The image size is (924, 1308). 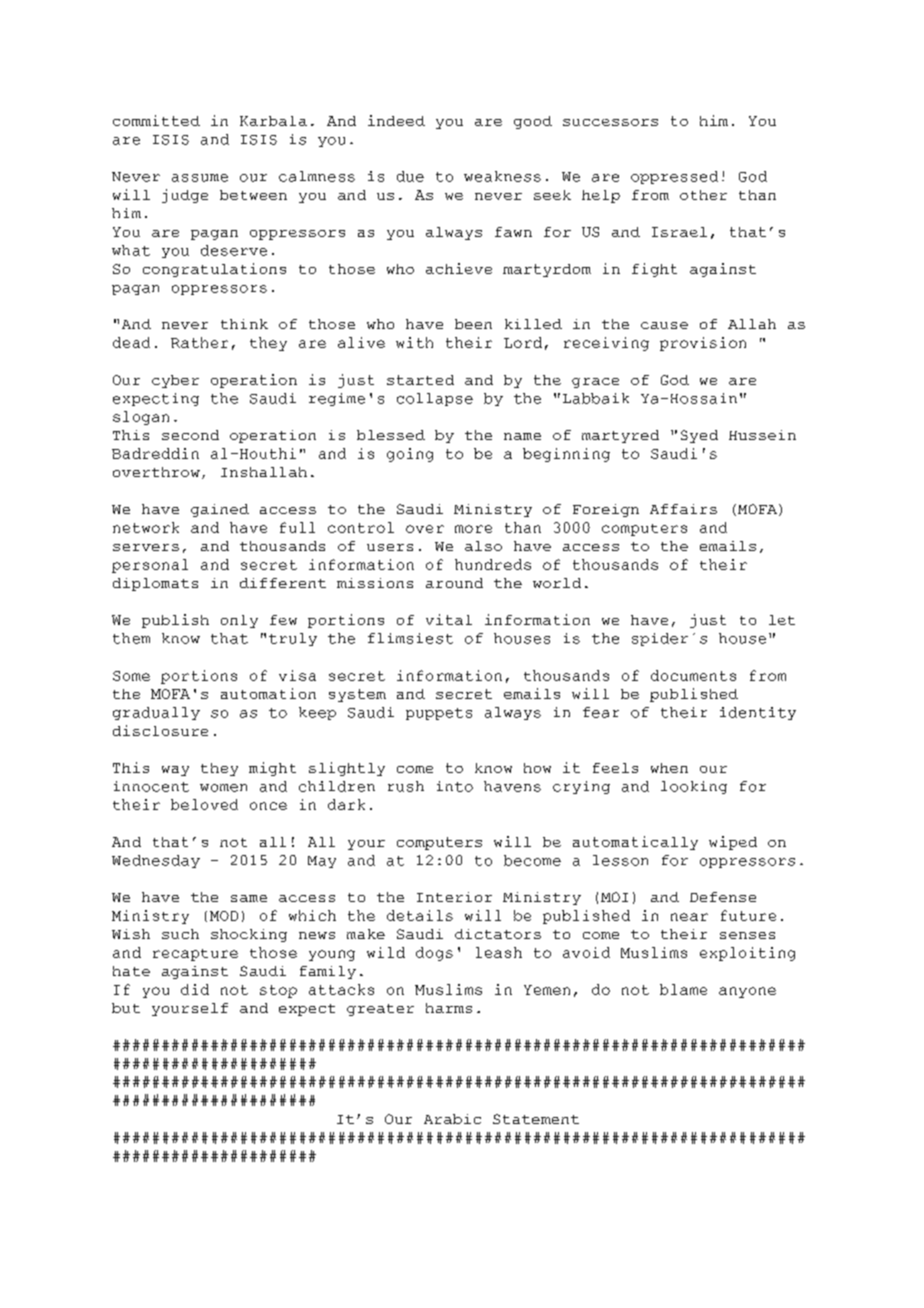 I want to click on due, so click(x=410, y=176).
